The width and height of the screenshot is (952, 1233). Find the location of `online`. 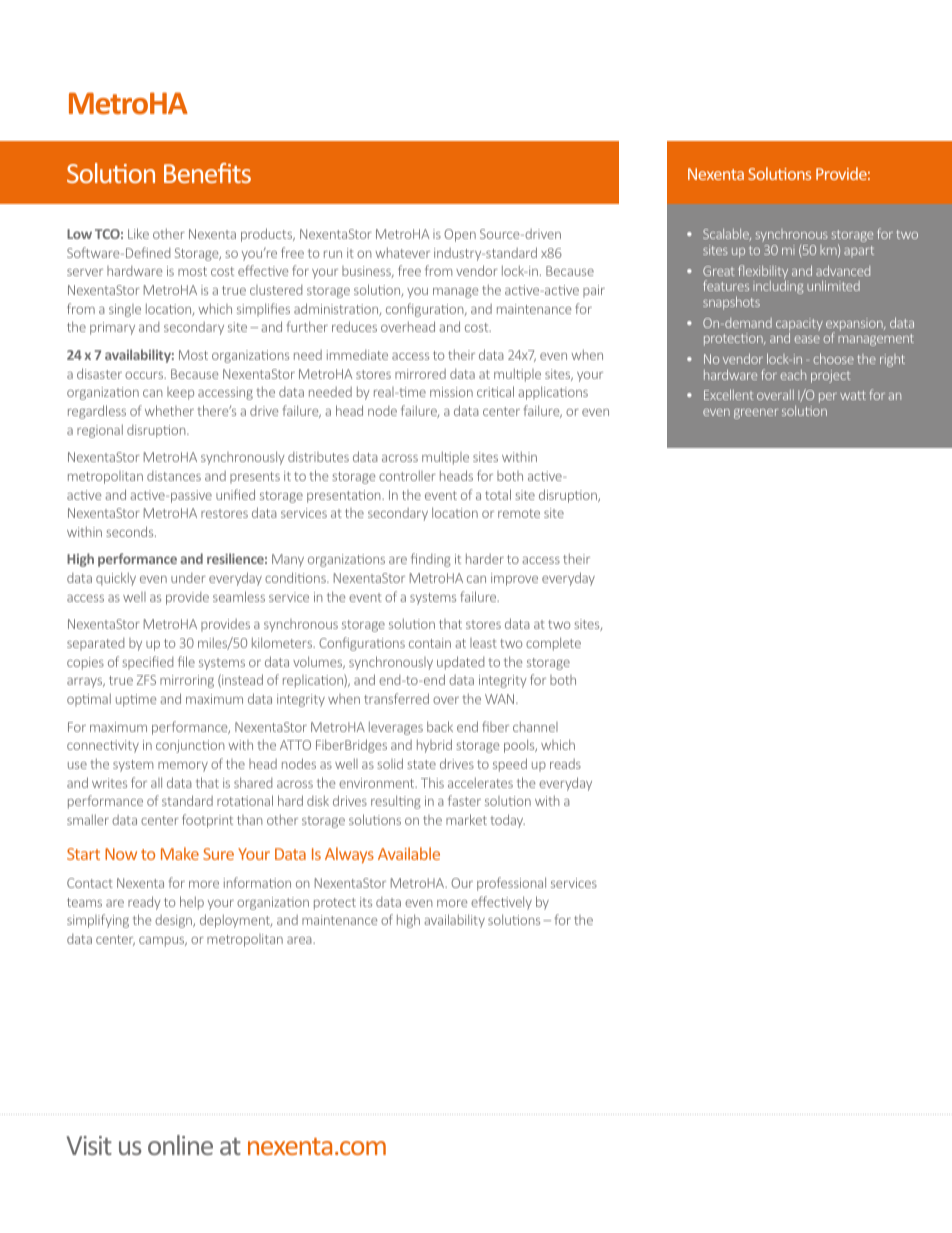

online is located at coordinates (180, 1145).
